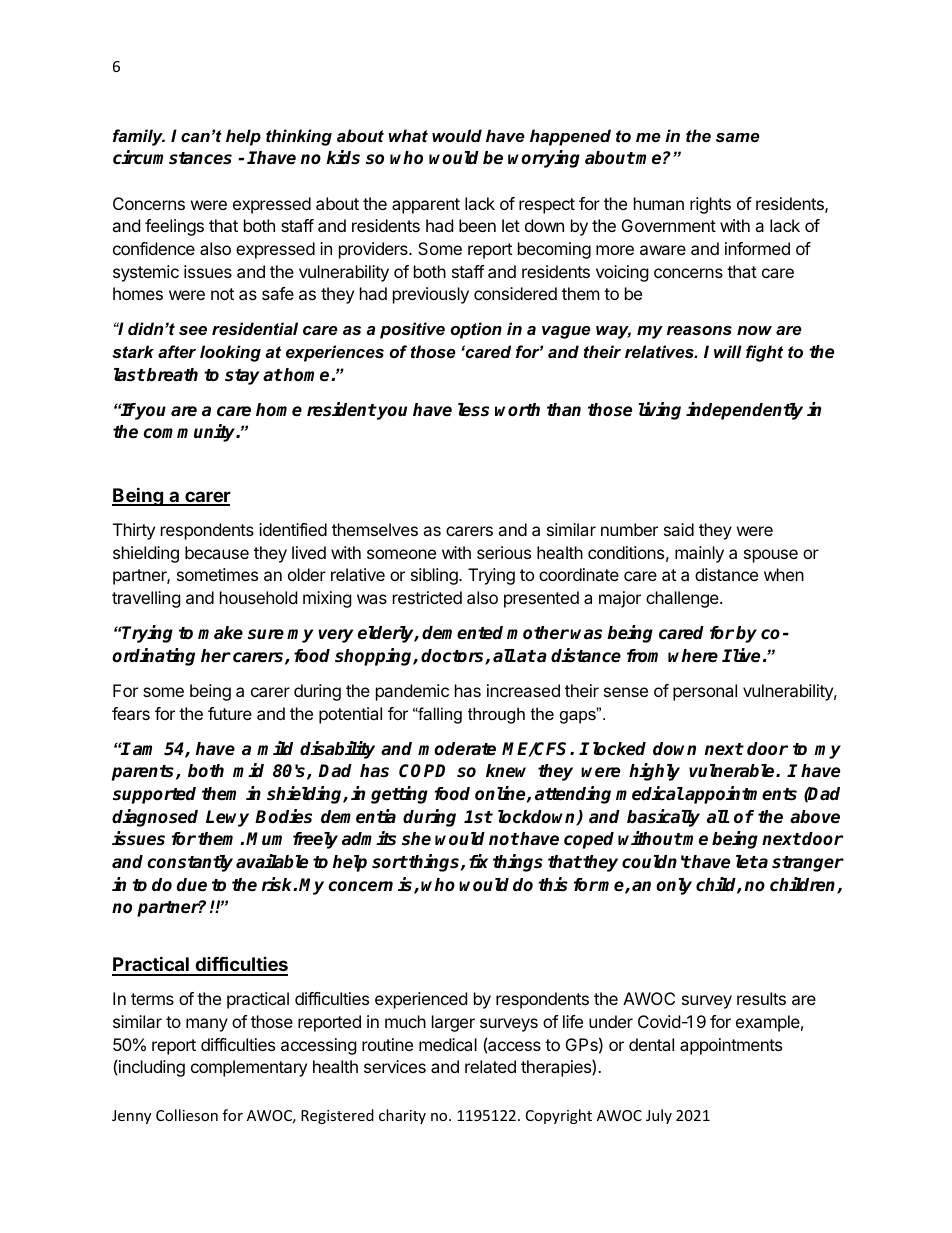  What do you see at coordinates (683, 599) in the document?
I see `challenge` at bounding box center [683, 599].
